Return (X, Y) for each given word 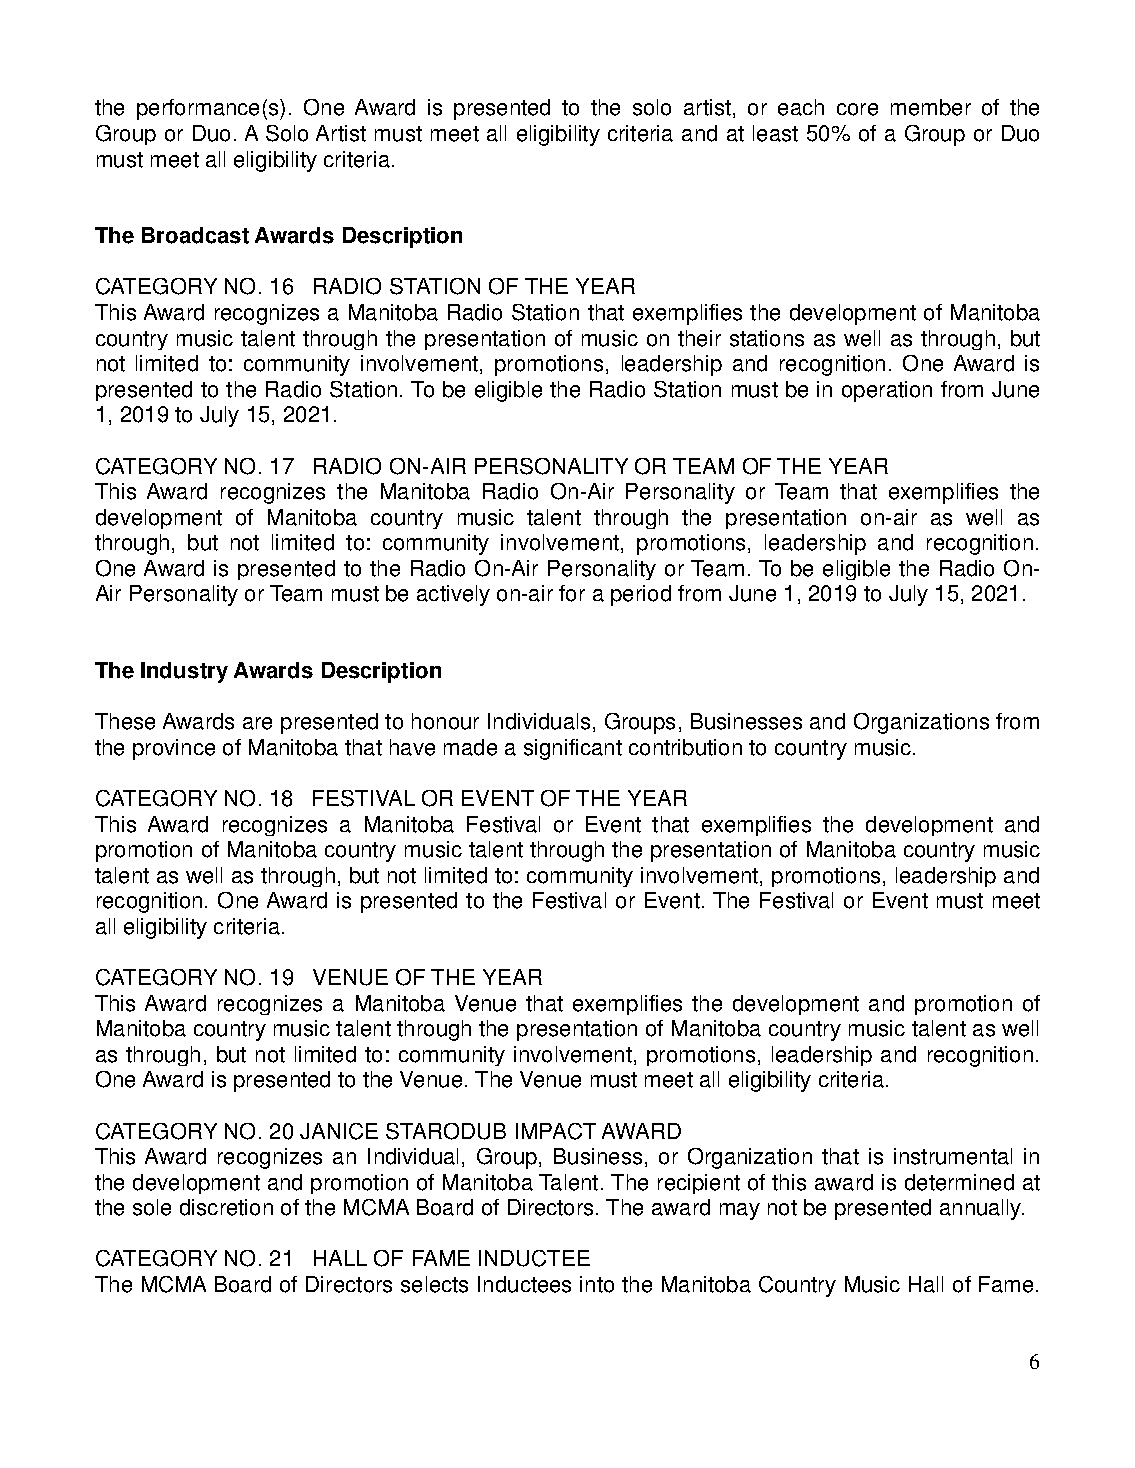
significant (573, 749)
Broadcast (195, 235)
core (857, 109)
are (257, 723)
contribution (685, 747)
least (775, 133)
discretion (226, 1207)
